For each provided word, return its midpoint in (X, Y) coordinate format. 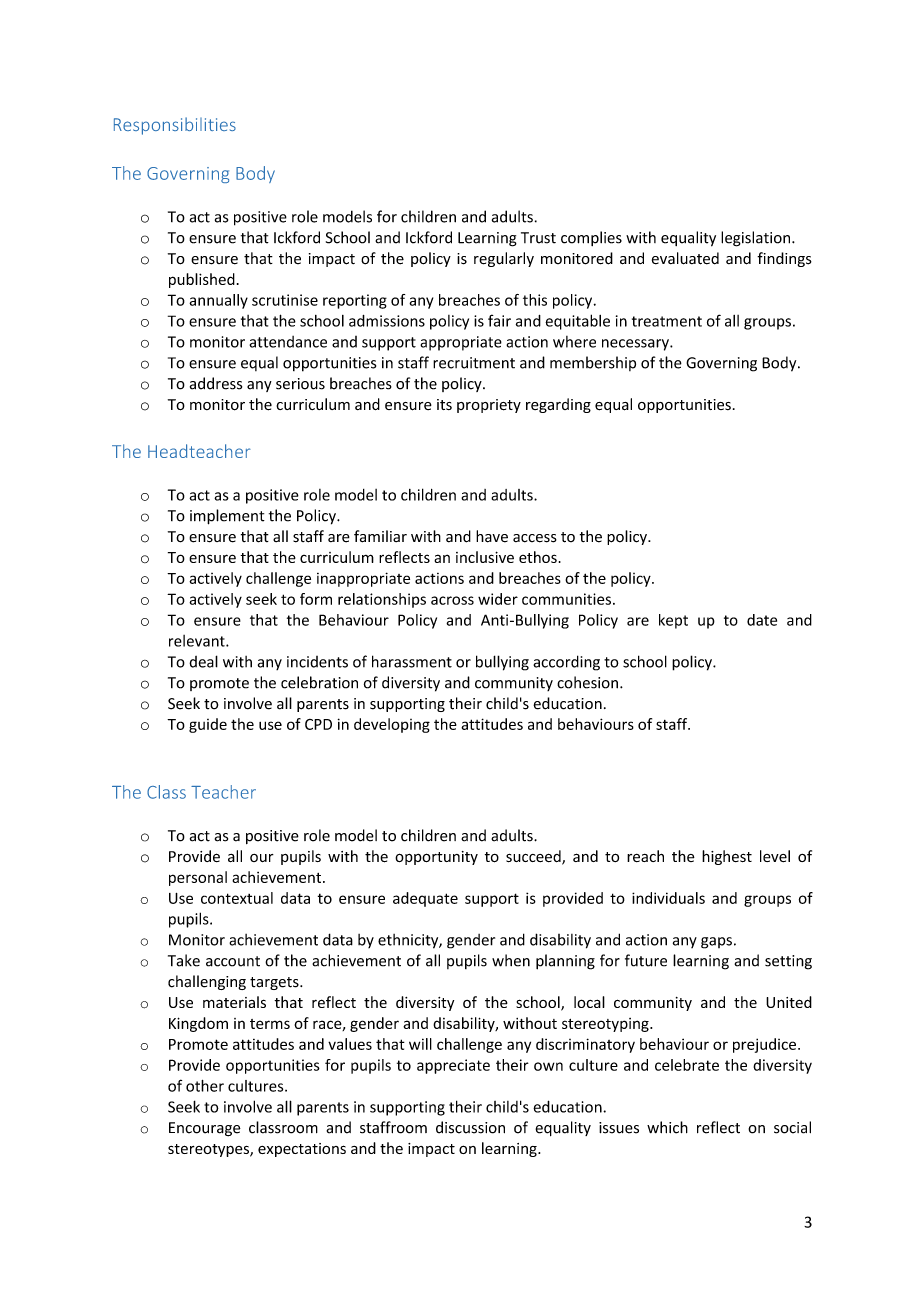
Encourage (205, 1129)
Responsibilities (175, 126)
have (492, 536)
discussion (470, 1127)
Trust (538, 238)
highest (727, 857)
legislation (757, 239)
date (762, 620)
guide (208, 725)
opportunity (436, 858)
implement (227, 517)
